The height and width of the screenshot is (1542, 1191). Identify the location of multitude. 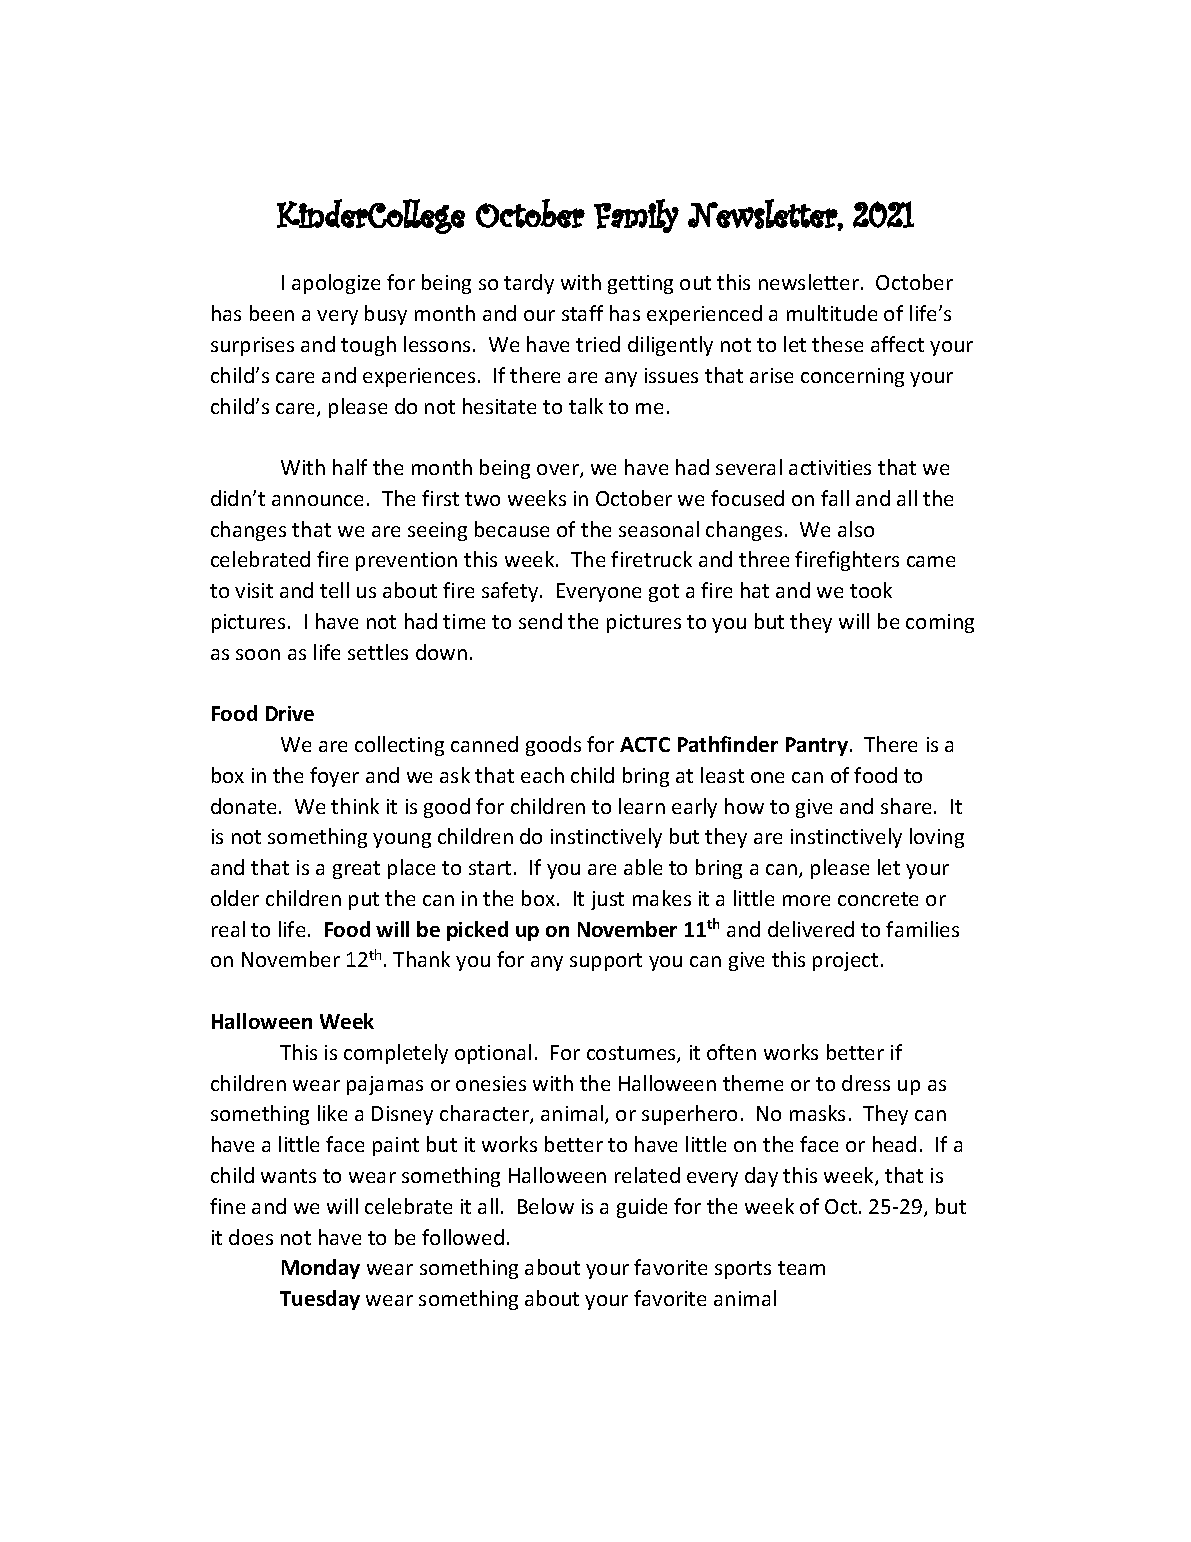
(832, 313).
